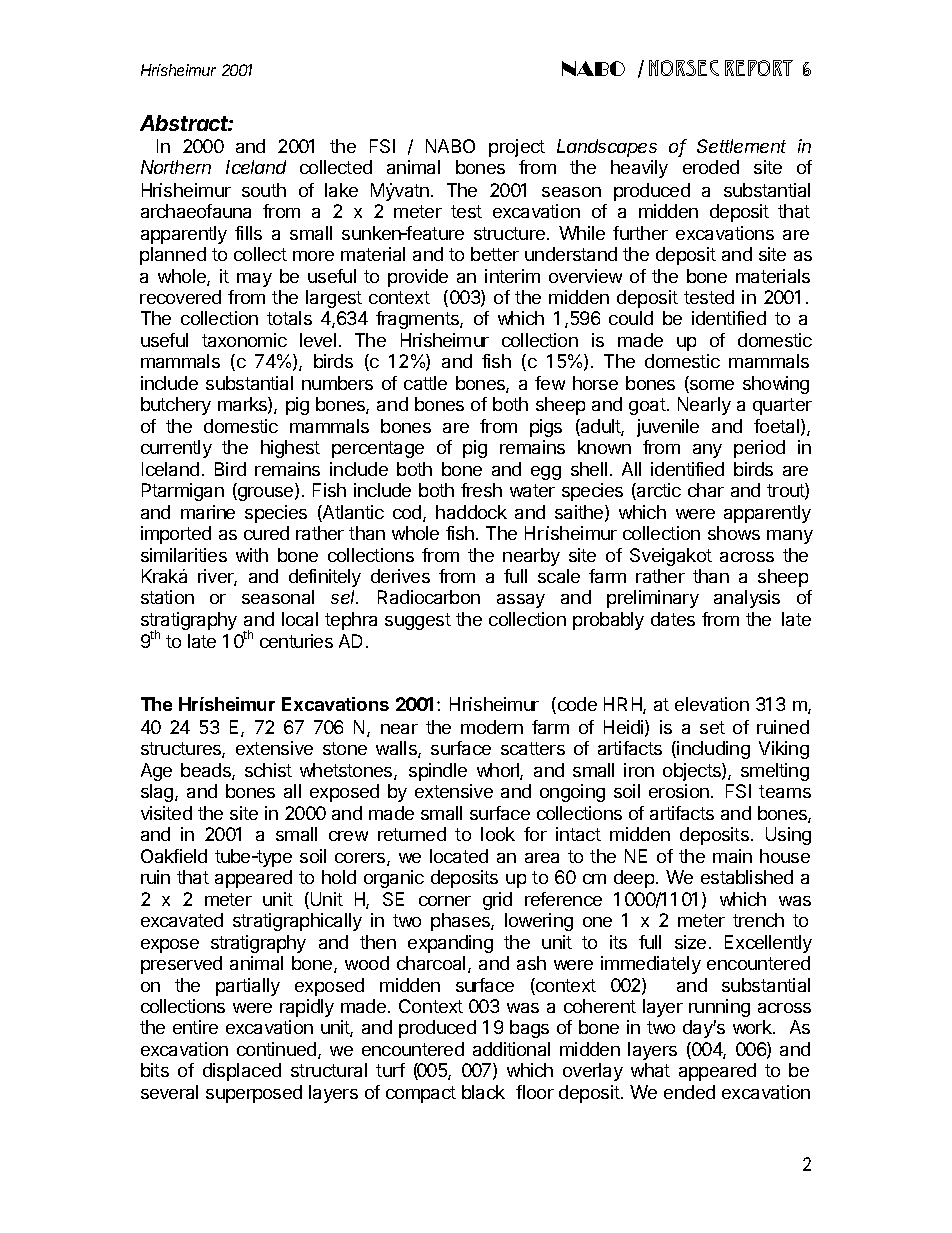 Image resolution: width=952 pixels, height=1233 pixels. Describe the element at coordinates (266, 494) in the screenshot. I see `grouse` at that location.
